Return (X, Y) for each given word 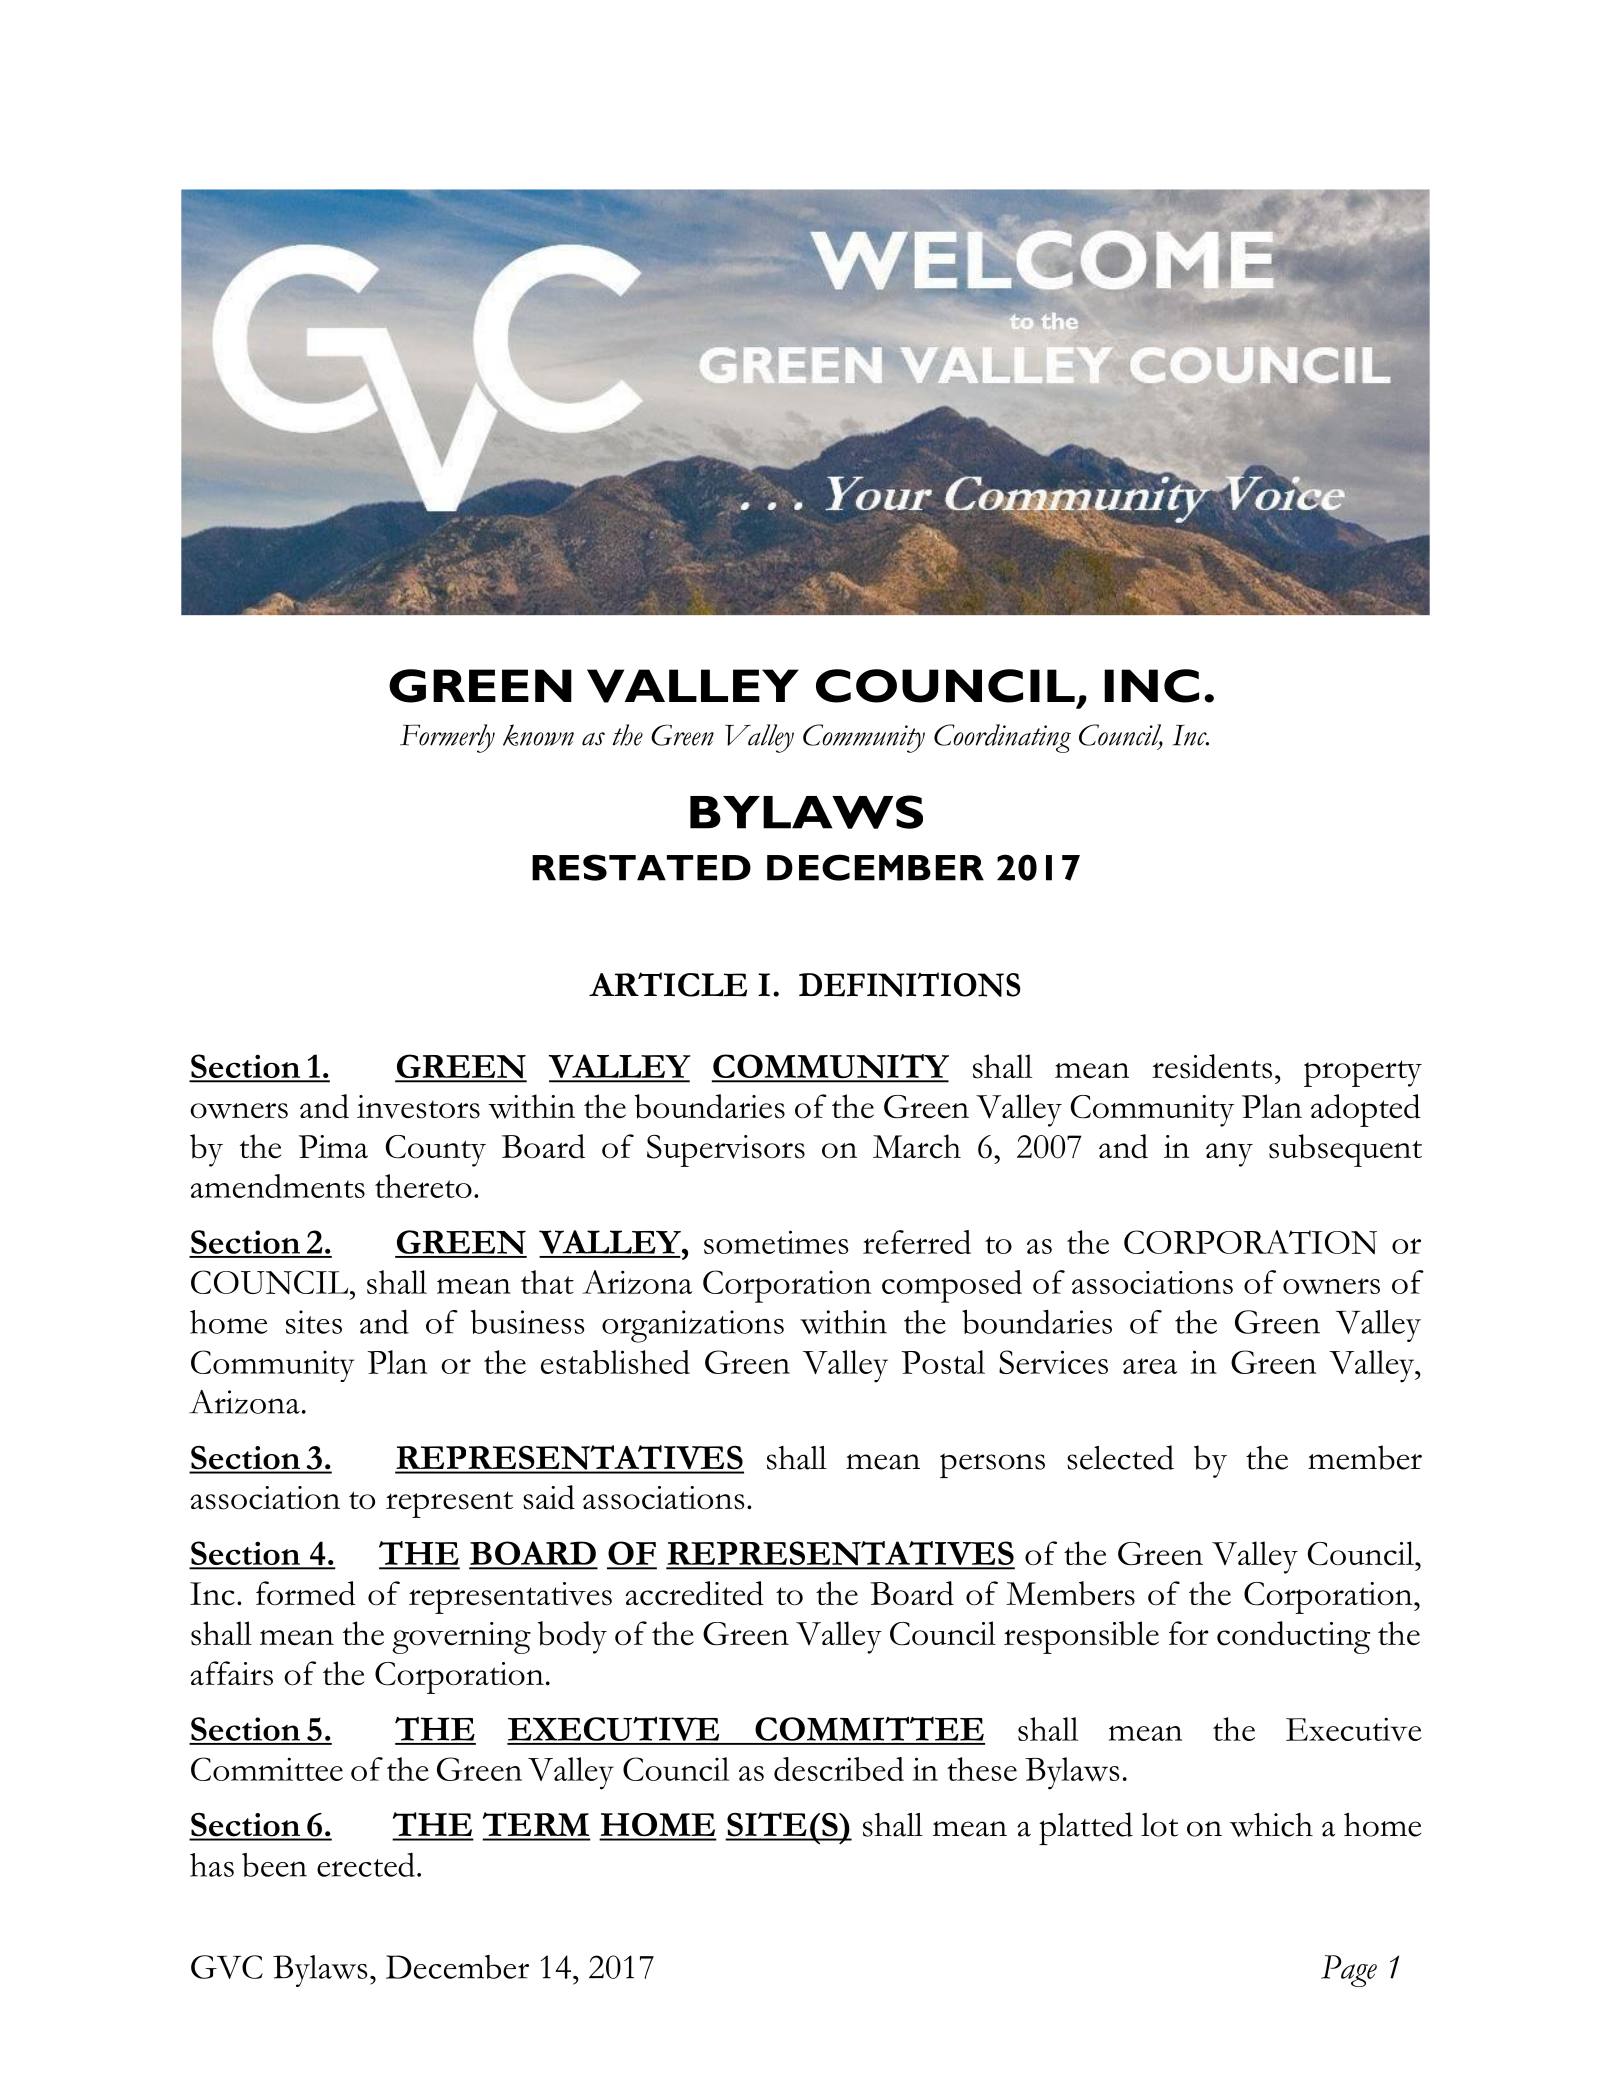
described (839, 1769)
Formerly (447, 738)
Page (1349, 1971)
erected (366, 1865)
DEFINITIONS (910, 984)
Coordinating (1002, 738)
